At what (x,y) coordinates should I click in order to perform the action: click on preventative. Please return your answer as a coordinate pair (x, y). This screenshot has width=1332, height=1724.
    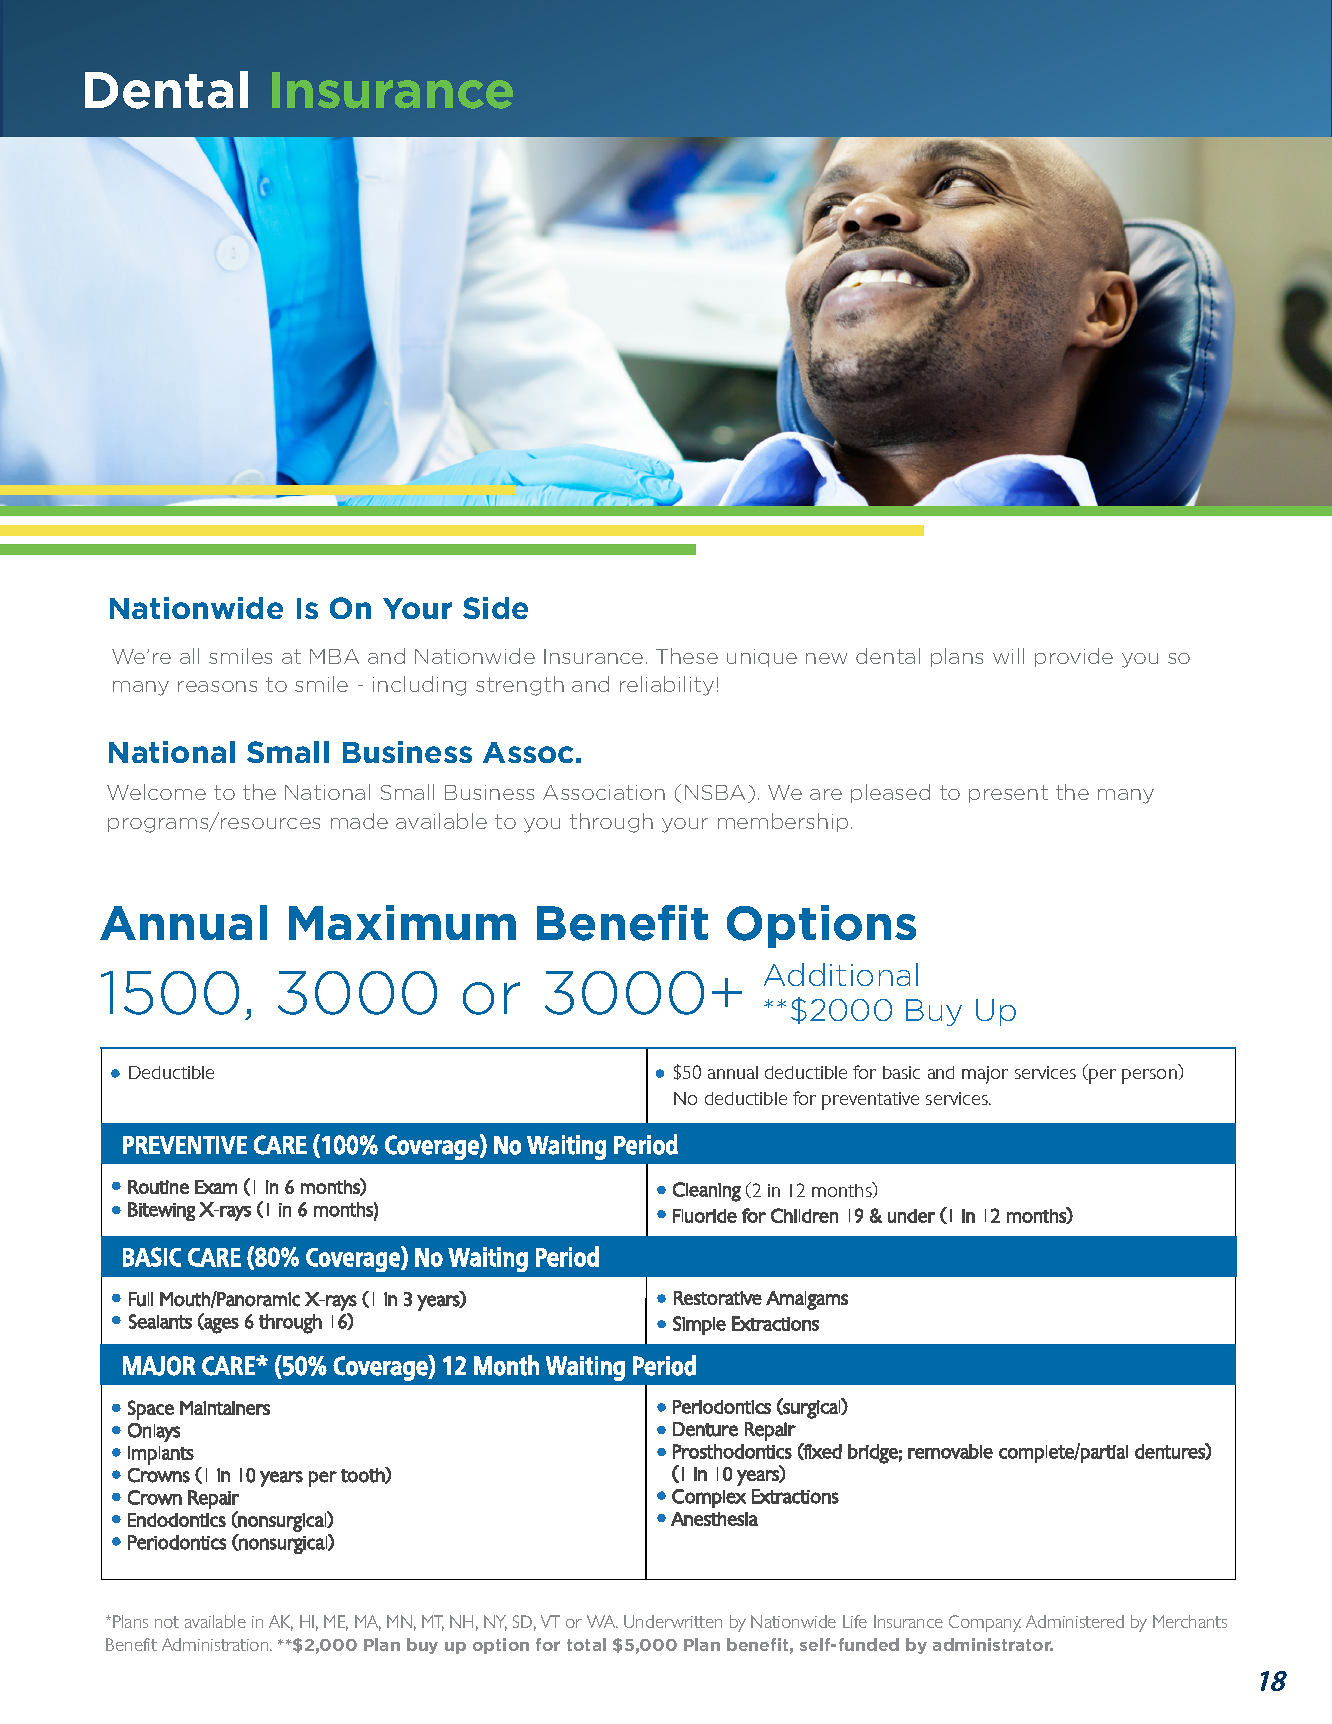
    Looking at the image, I should click on (870, 1101).
